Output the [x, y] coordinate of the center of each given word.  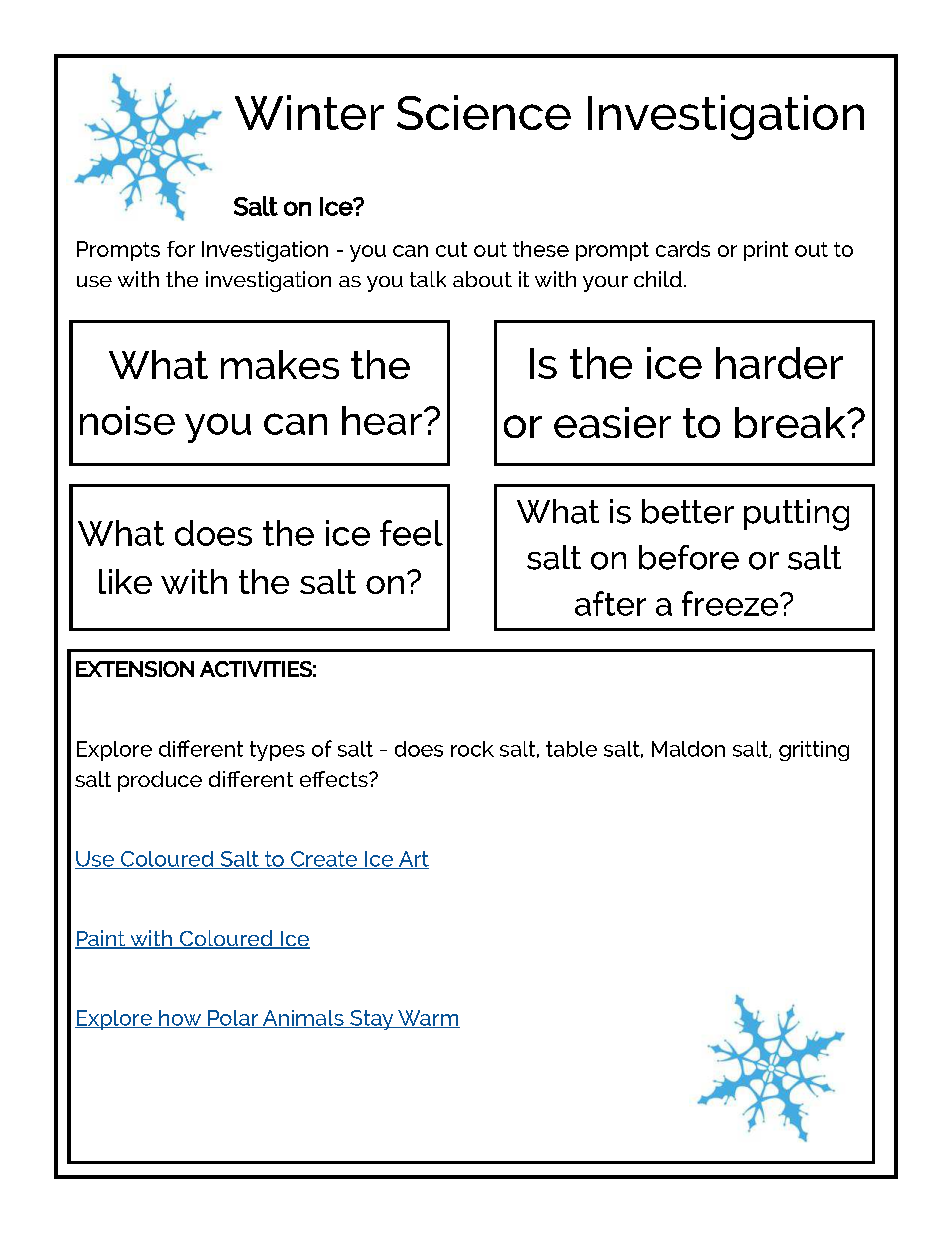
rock [472, 749]
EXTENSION [135, 669]
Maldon [688, 749]
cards [683, 249]
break [791, 422]
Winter [309, 112]
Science [484, 112]
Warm [428, 1019]
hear [382, 420]
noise [127, 420]
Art [413, 860]
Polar [233, 1019]
